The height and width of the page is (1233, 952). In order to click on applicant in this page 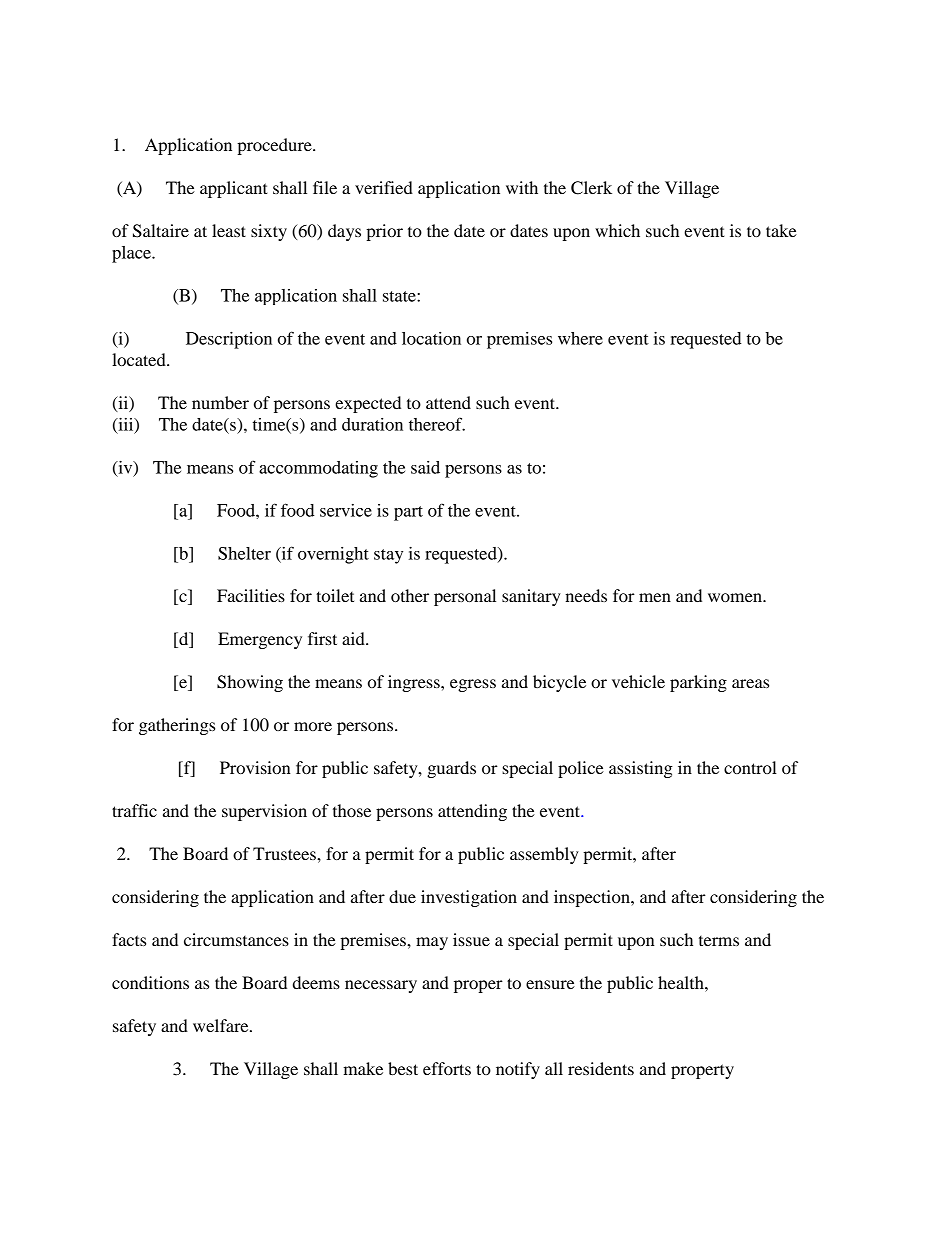, I will do `click(234, 189)`.
